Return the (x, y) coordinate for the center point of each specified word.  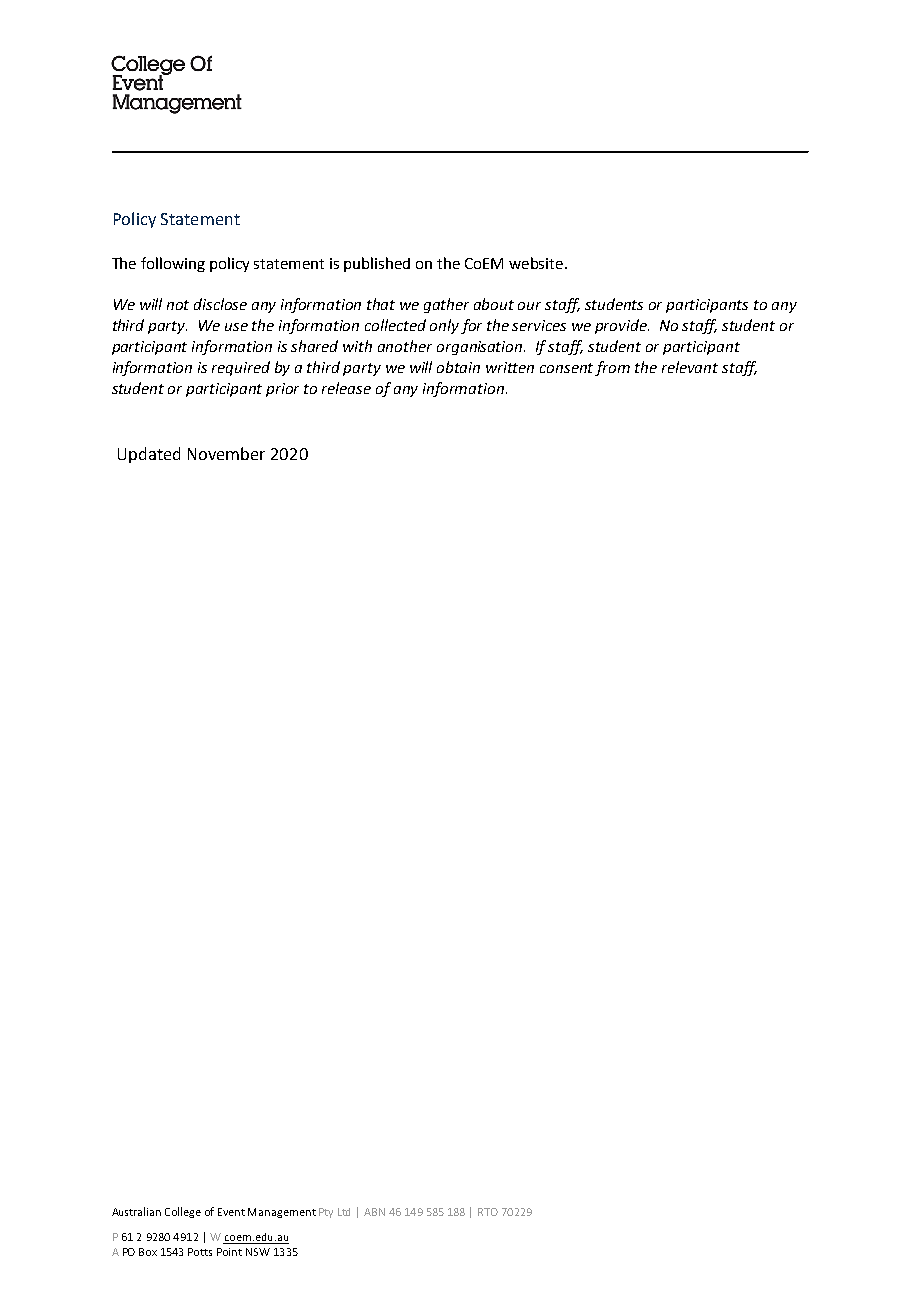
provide (622, 326)
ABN (374, 1212)
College (183, 1212)
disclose (220, 304)
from (612, 368)
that (381, 304)
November (226, 453)
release (346, 388)
